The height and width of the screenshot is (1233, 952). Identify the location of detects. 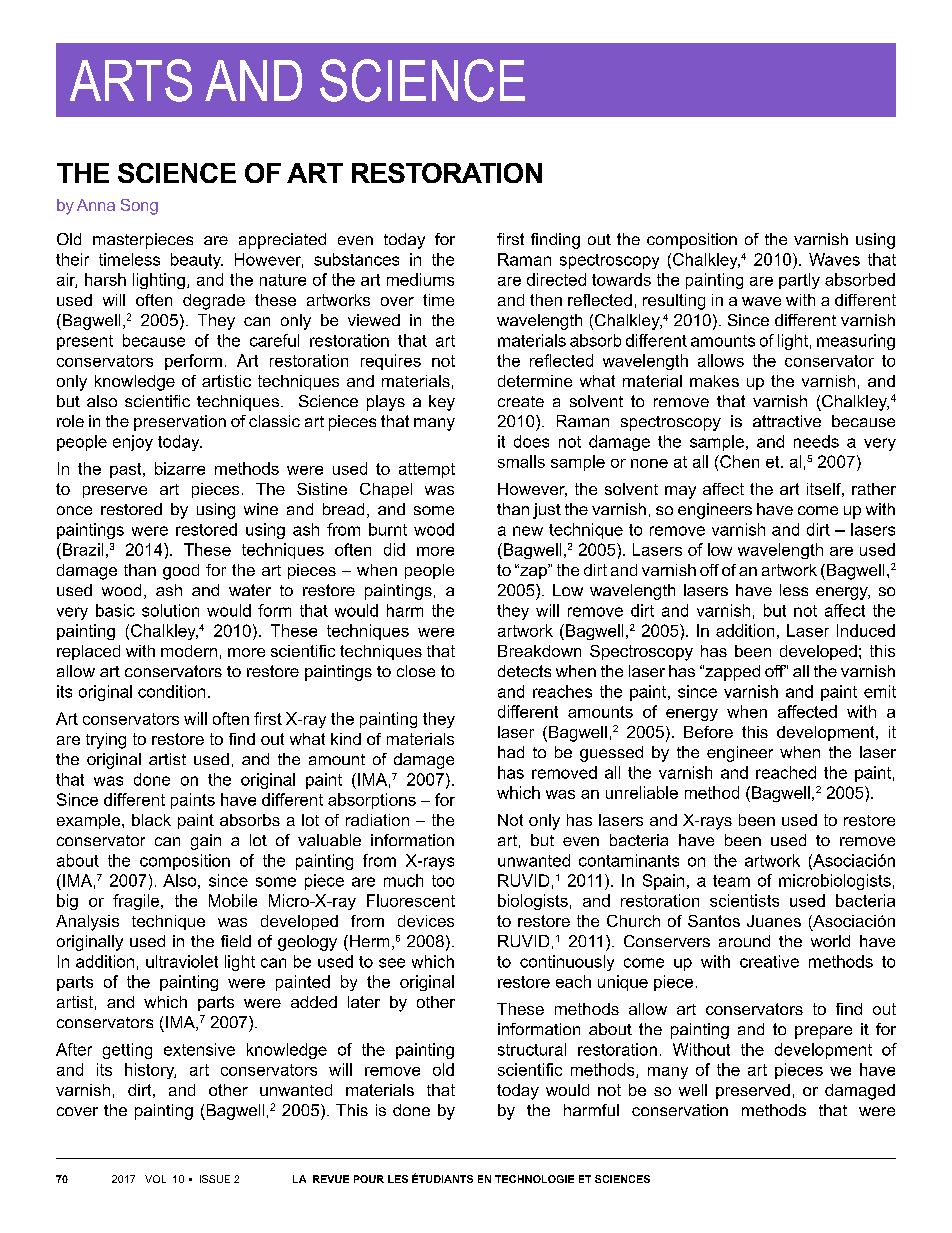
(524, 671).
